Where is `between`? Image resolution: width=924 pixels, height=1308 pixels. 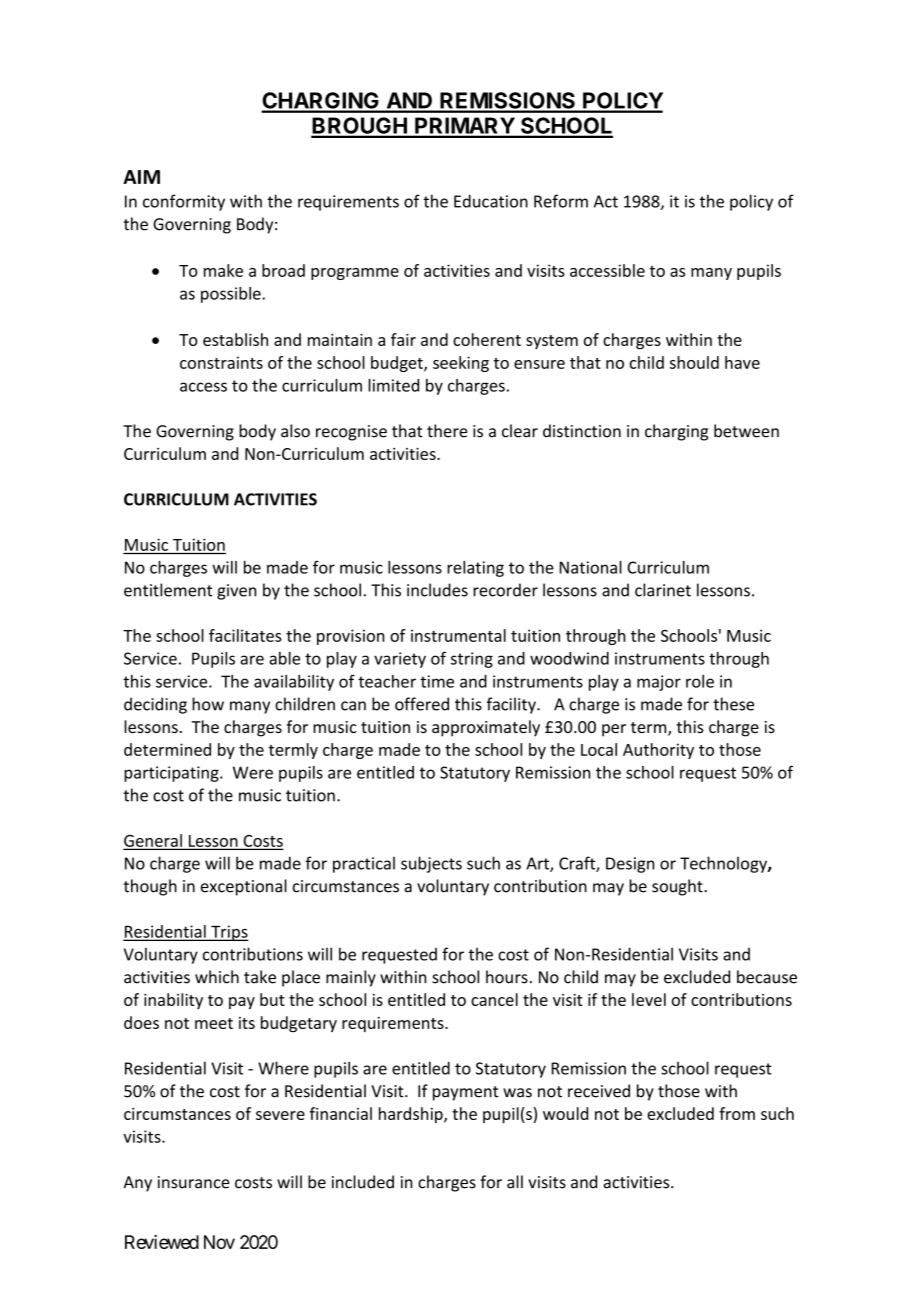
between is located at coordinates (746, 431).
